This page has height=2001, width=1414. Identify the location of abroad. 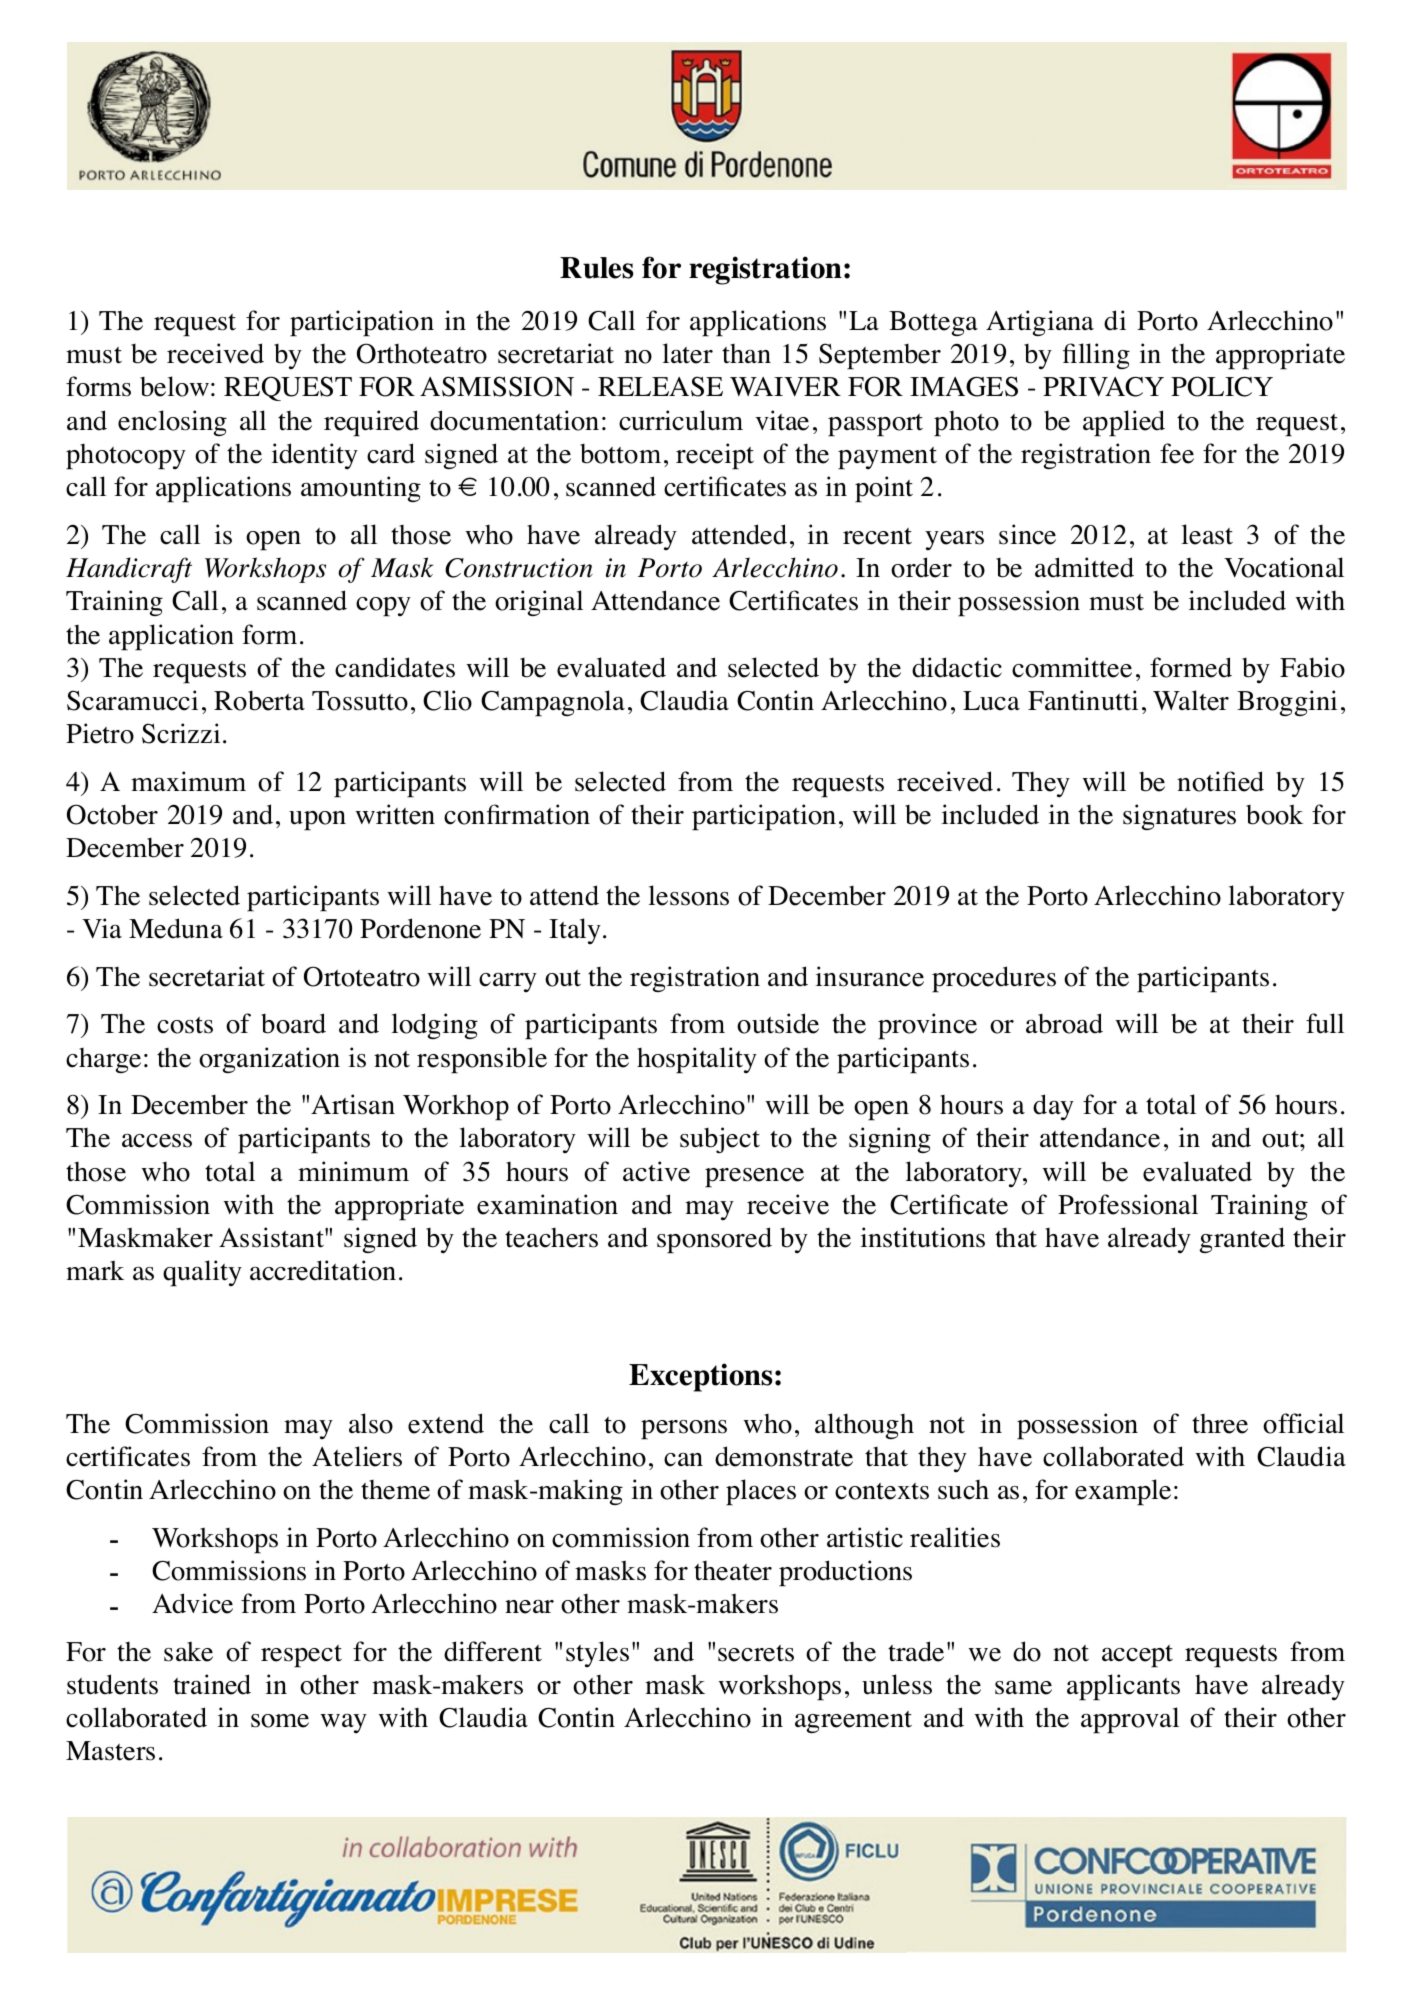
(1064, 1023).
